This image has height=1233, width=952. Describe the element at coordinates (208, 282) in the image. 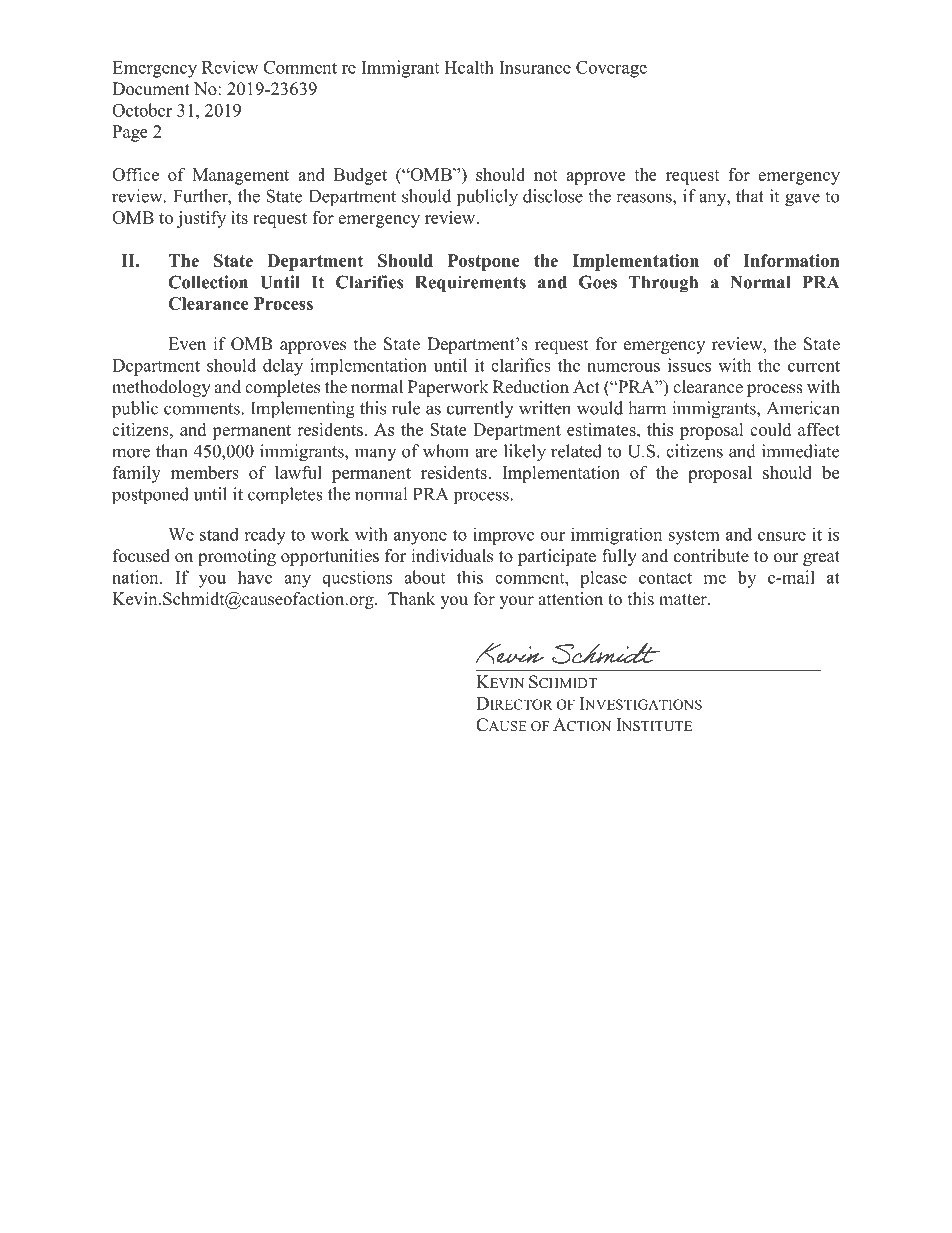

I see `Collection` at that location.
